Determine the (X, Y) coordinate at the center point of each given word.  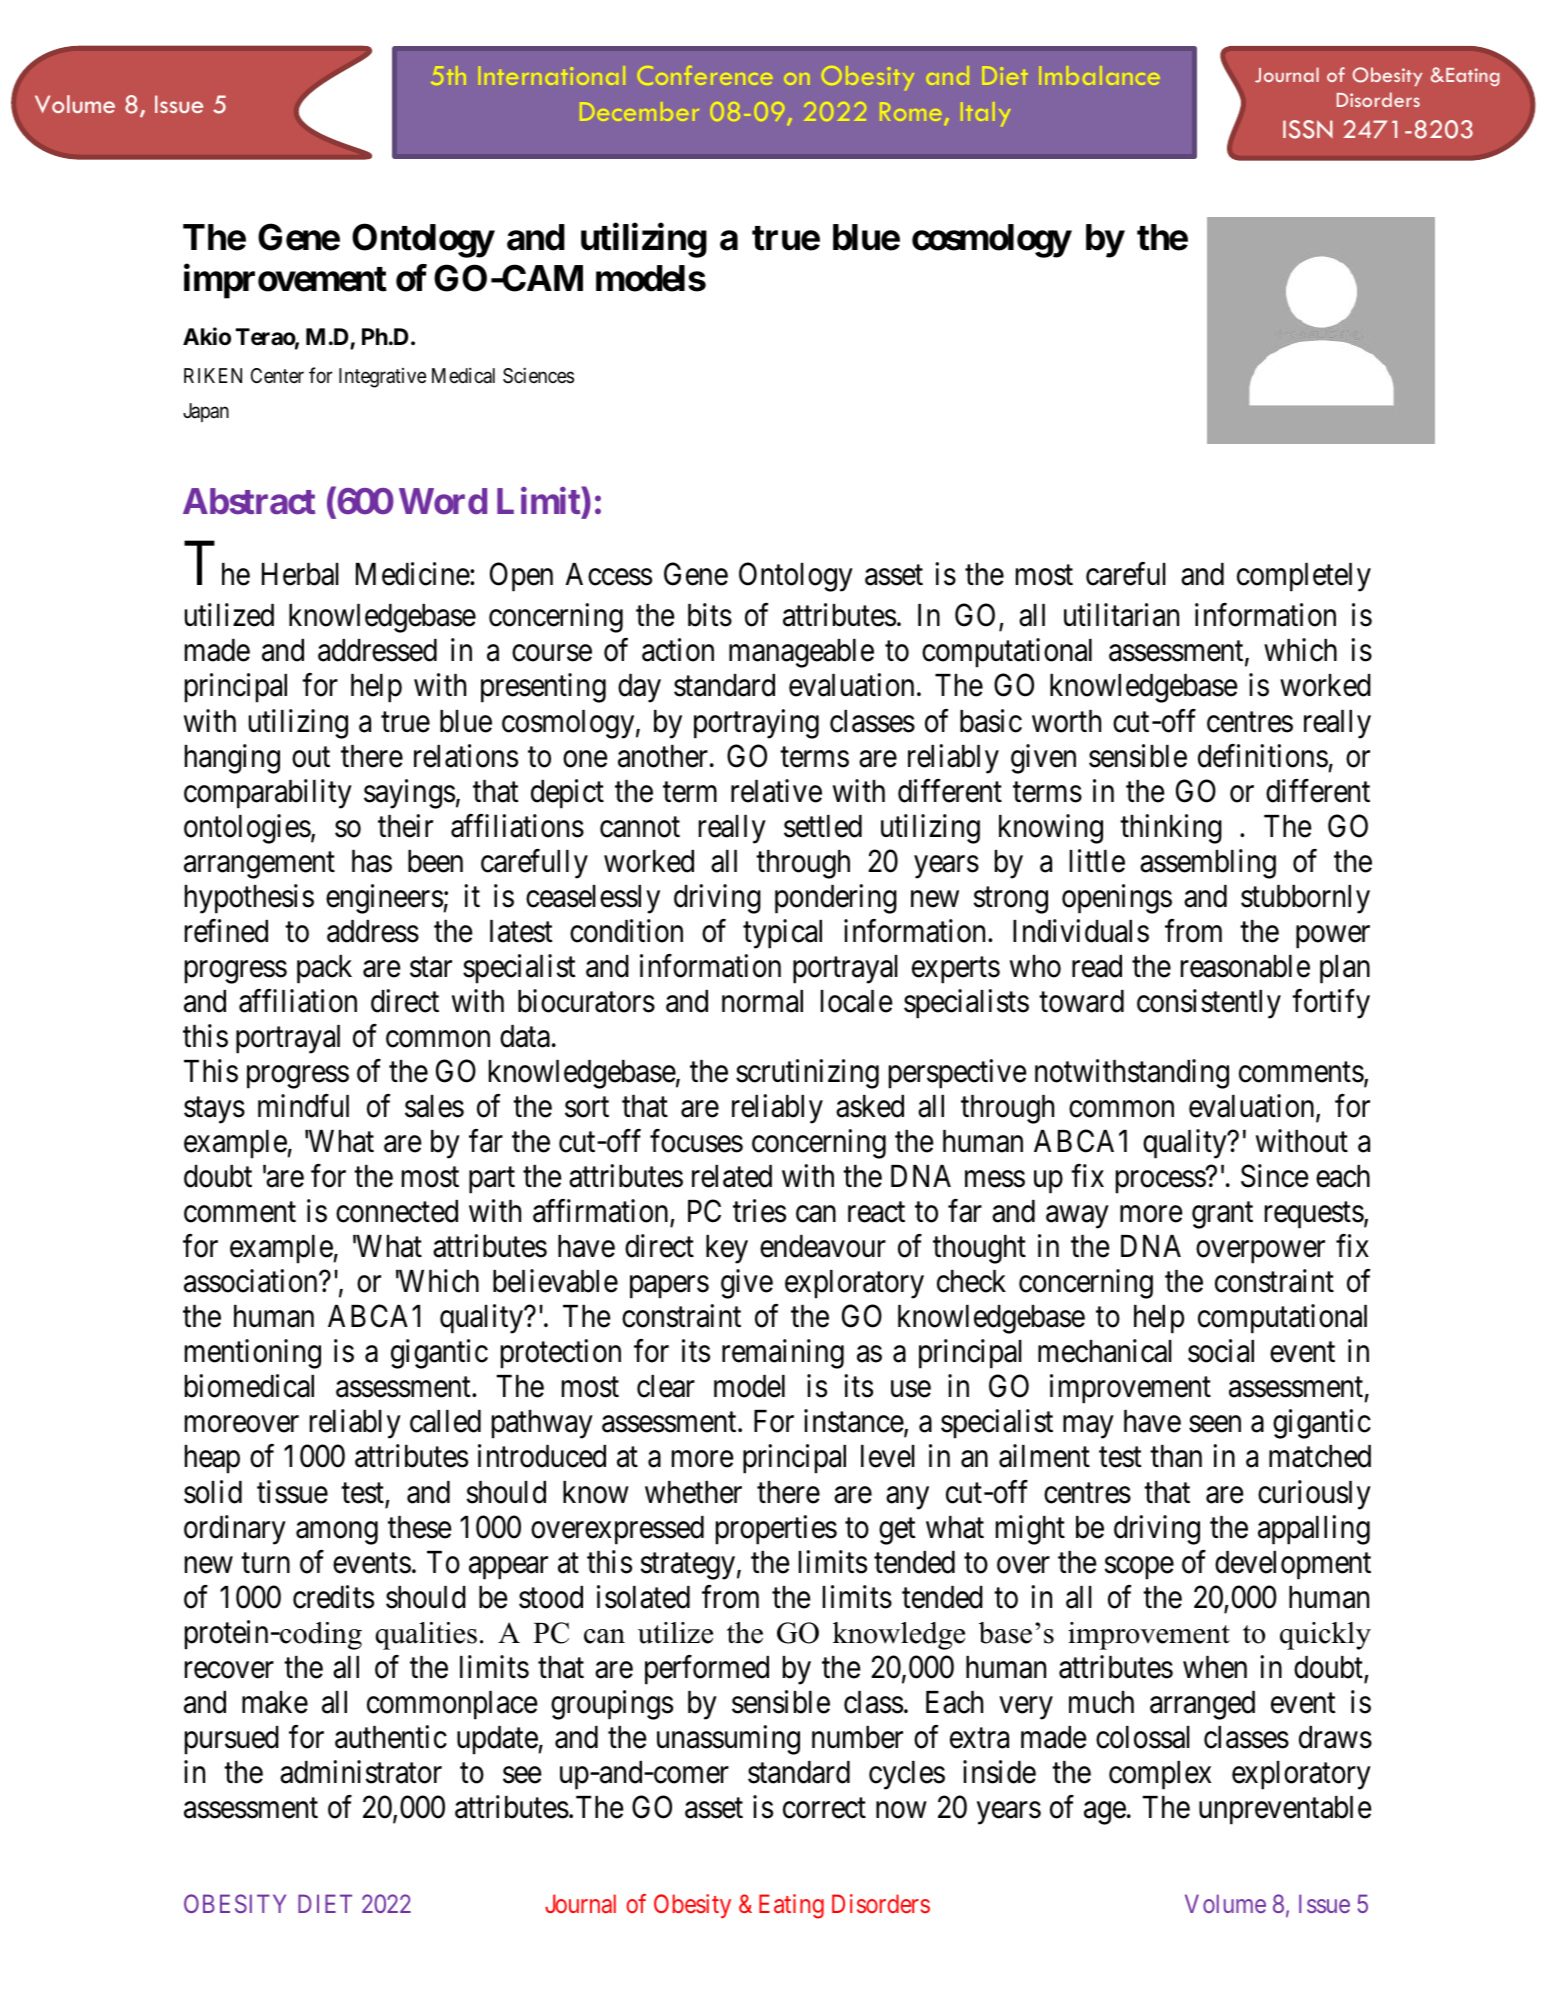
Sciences (538, 375)
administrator (361, 1772)
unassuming (728, 1740)
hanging (232, 759)
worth (1066, 721)
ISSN (1308, 129)
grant (1222, 1216)
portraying (756, 724)
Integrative (382, 378)
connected (397, 1211)
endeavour (823, 1246)
